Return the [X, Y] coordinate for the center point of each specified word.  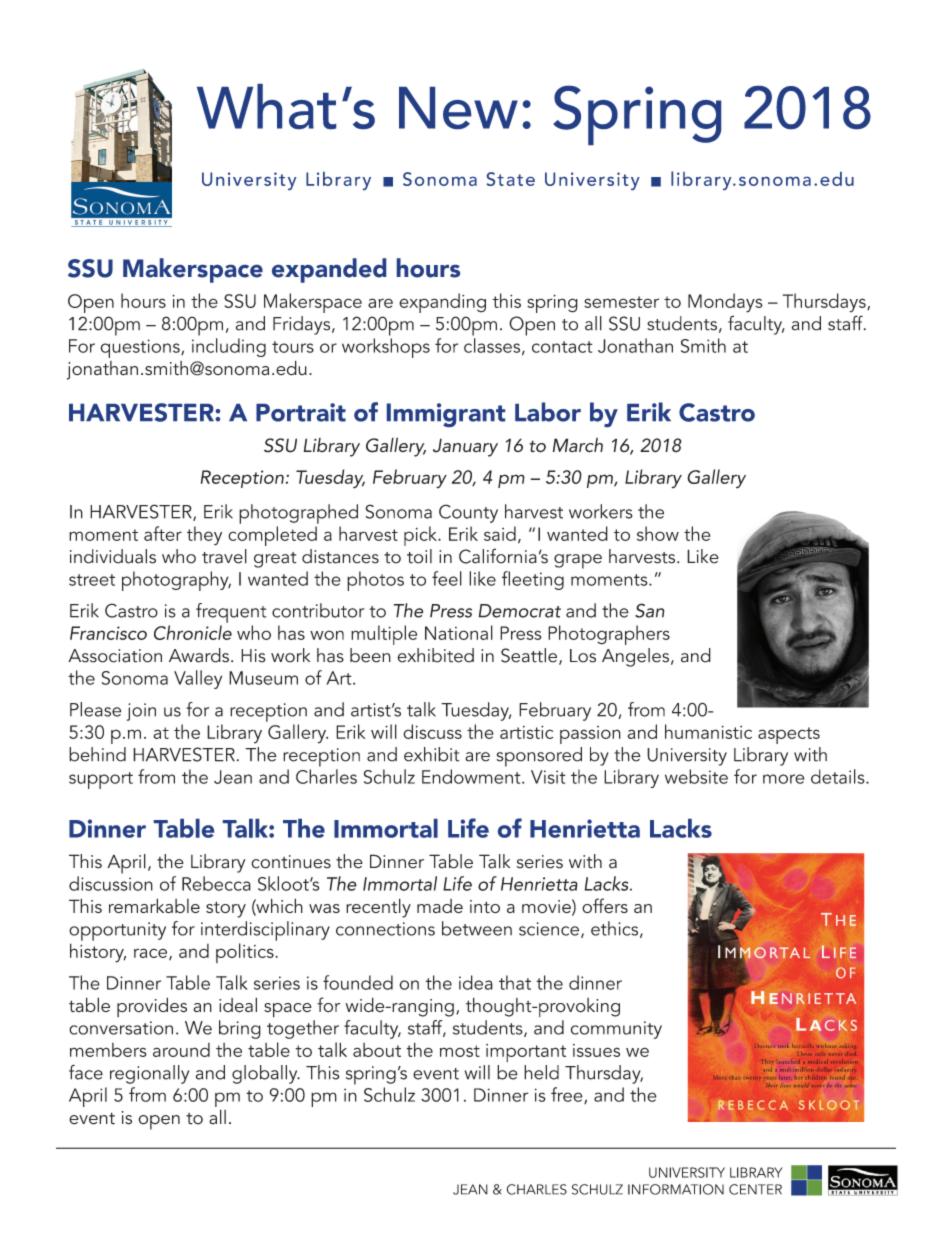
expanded [329, 270]
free [568, 1095]
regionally [149, 1074]
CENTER [755, 1189]
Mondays [725, 303]
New [458, 108]
